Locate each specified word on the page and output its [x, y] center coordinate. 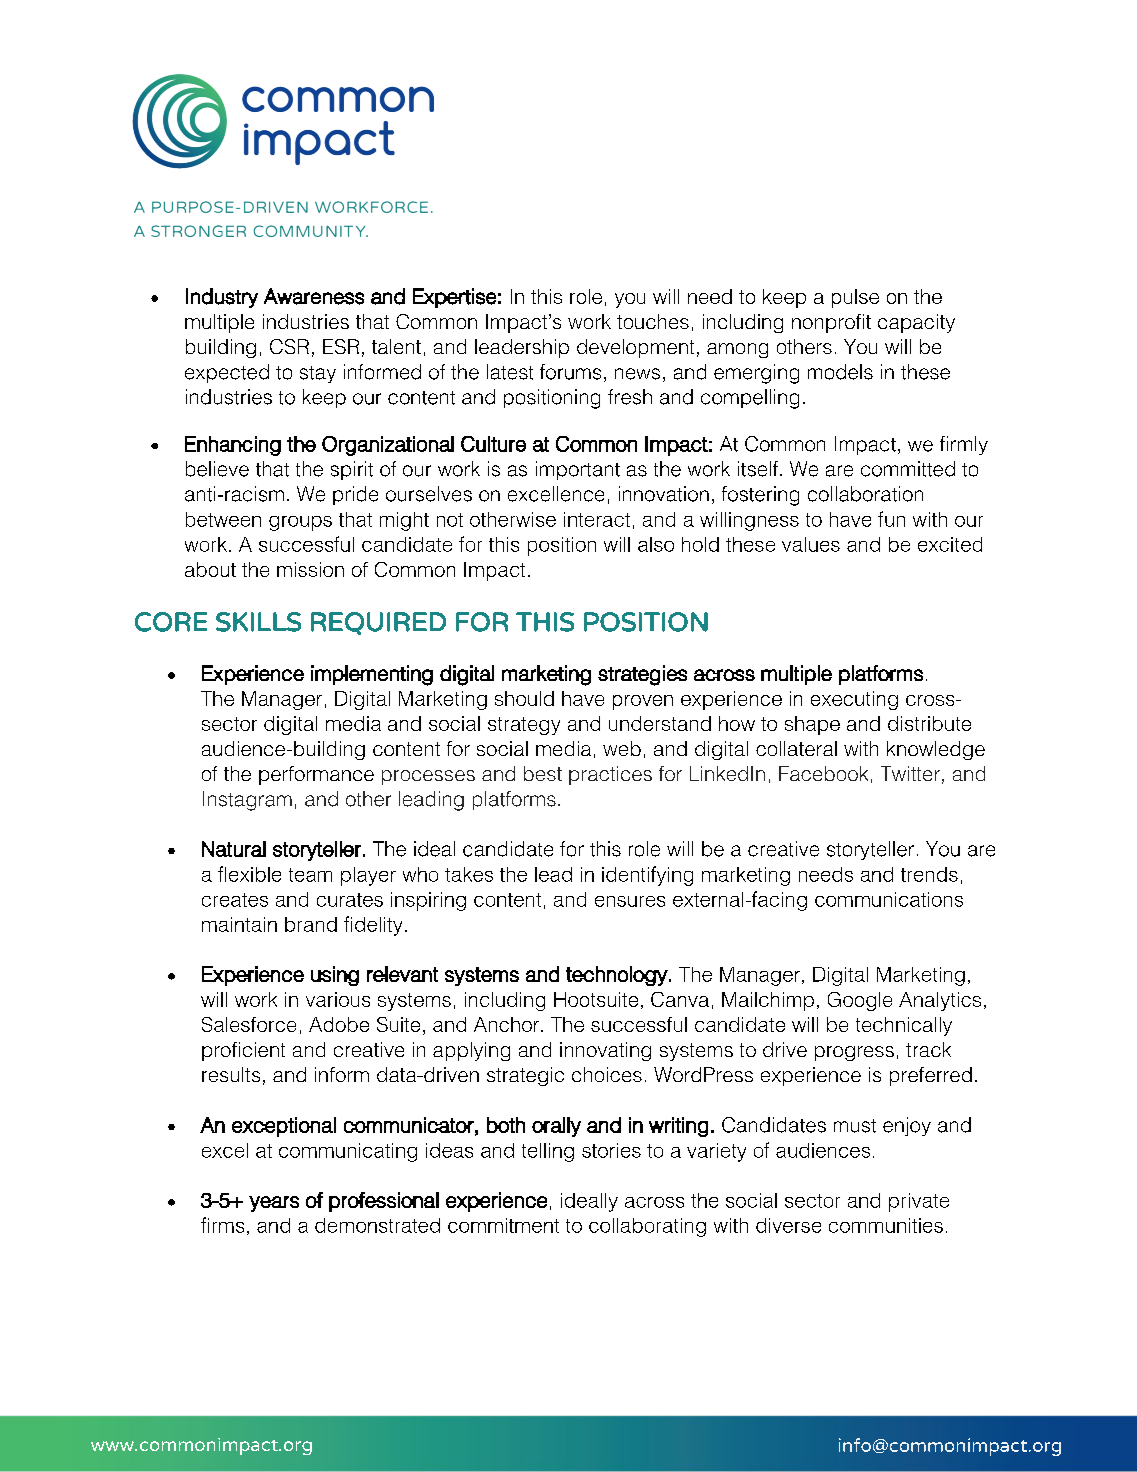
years [274, 1204]
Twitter [910, 773]
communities [886, 1225]
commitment [503, 1225]
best [543, 773]
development [635, 348]
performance [316, 775]
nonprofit [831, 323]
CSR [289, 346]
